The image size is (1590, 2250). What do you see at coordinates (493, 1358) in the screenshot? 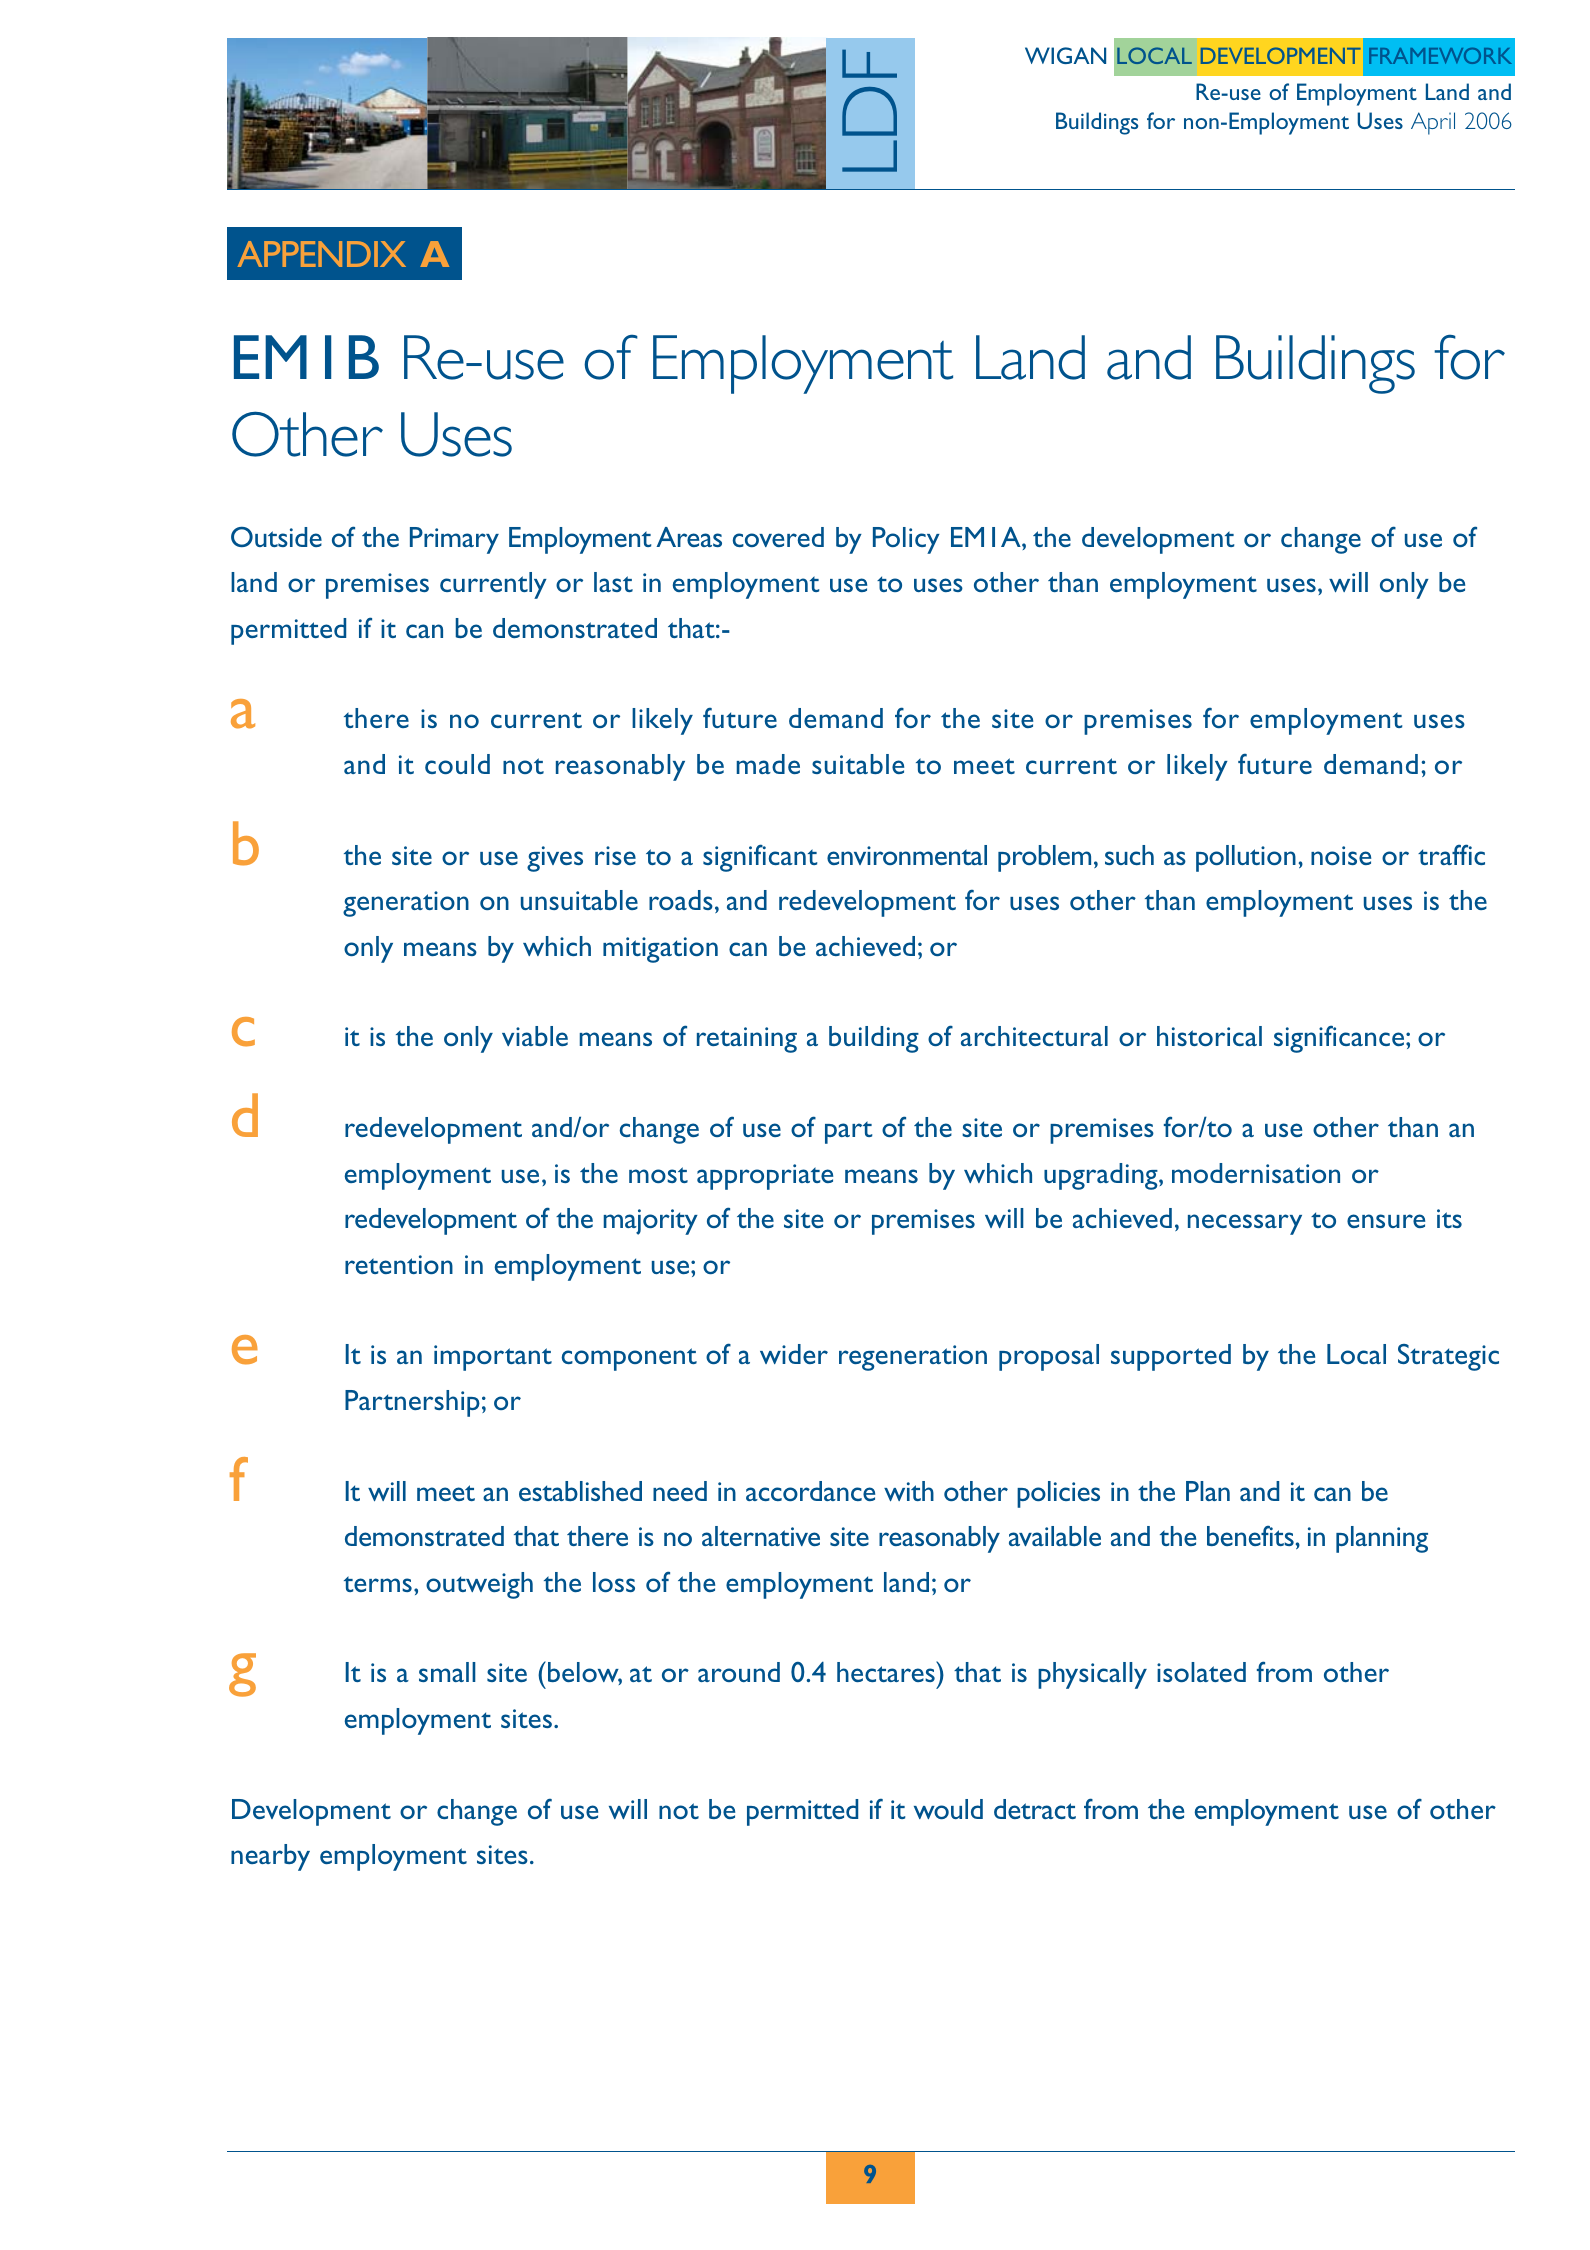
I see `important` at bounding box center [493, 1358].
